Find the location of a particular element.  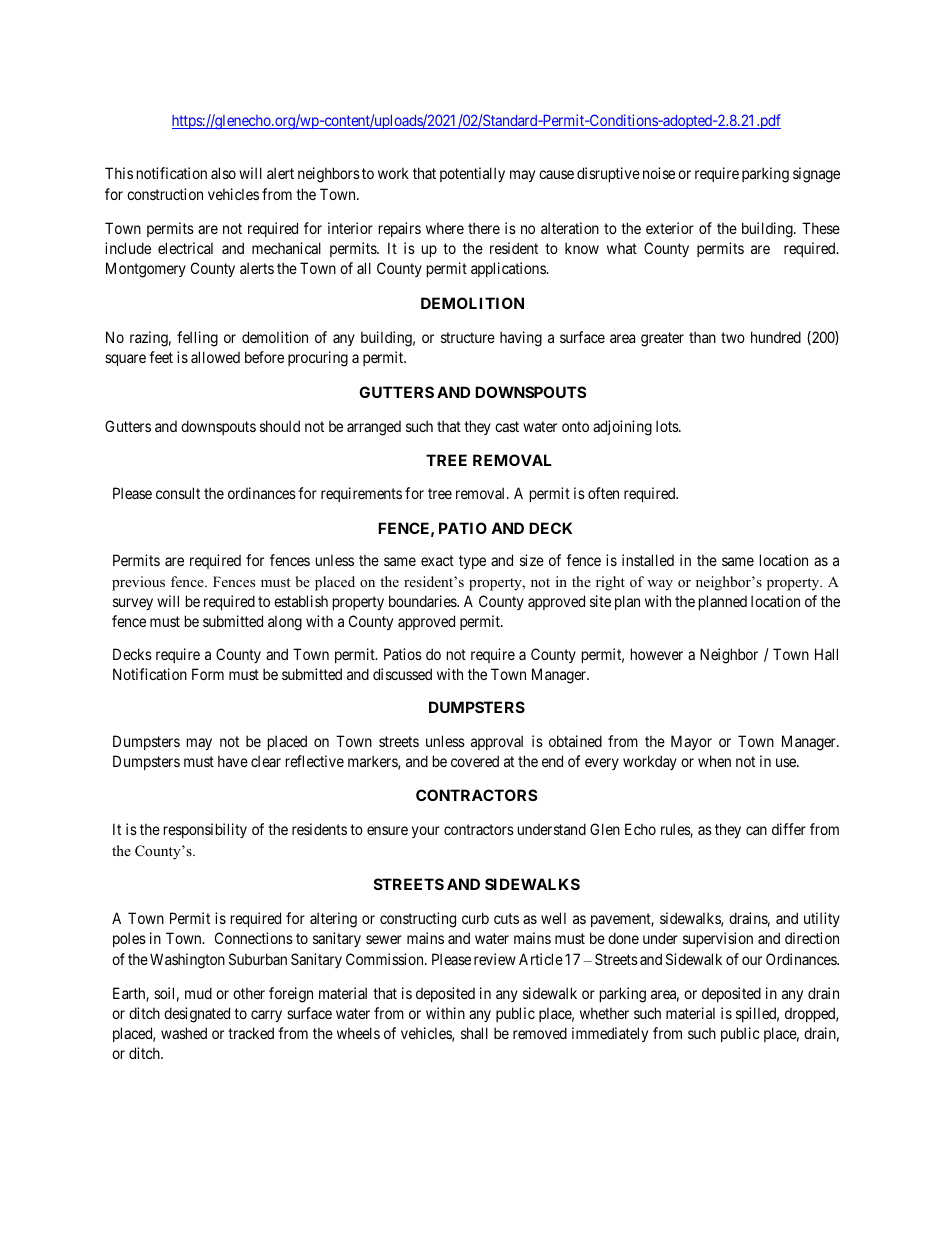

exterior is located at coordinates (670, 228).
